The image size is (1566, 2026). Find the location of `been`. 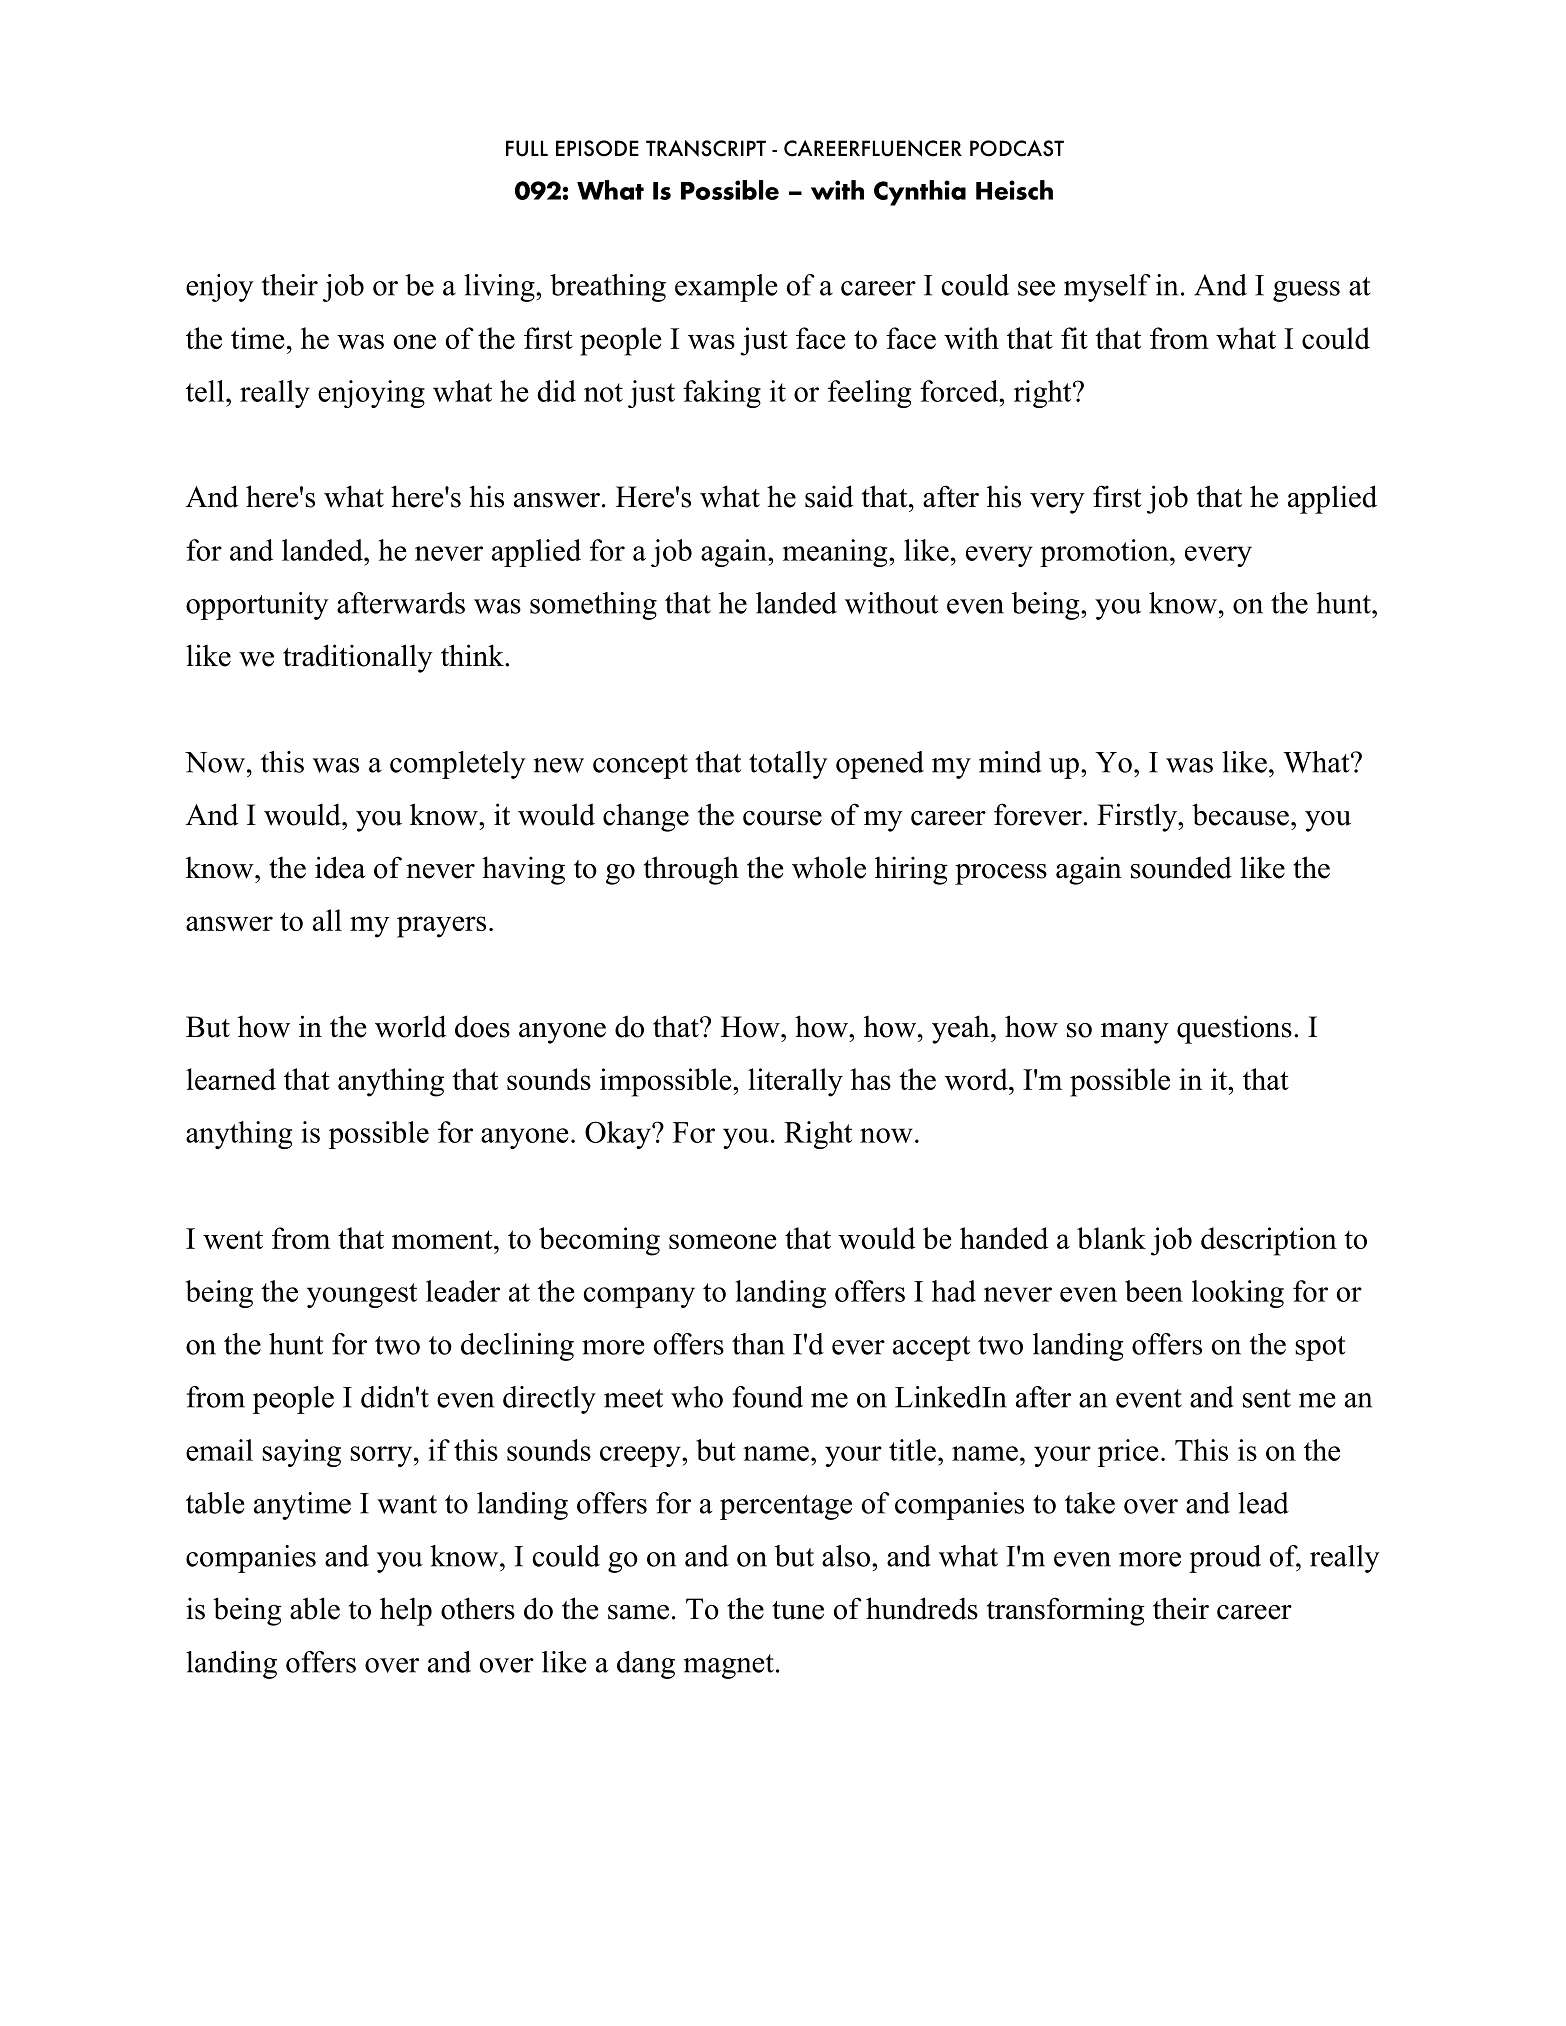

been is located at coordinates (1154, 1291).
